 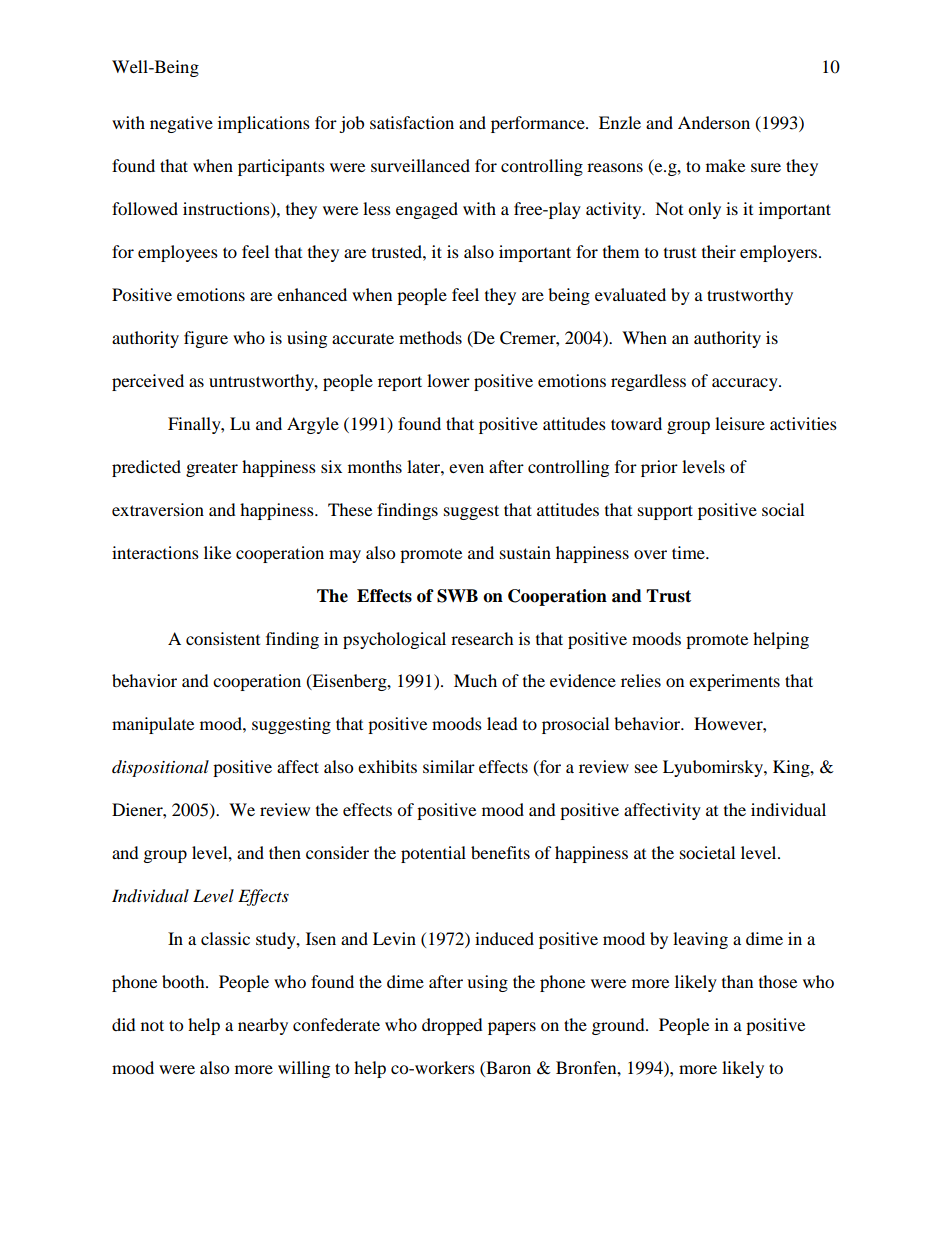 What do you see at coordinates (263, 1026) in the image?
I see `nearby` at bounding box center [263, 1026].
